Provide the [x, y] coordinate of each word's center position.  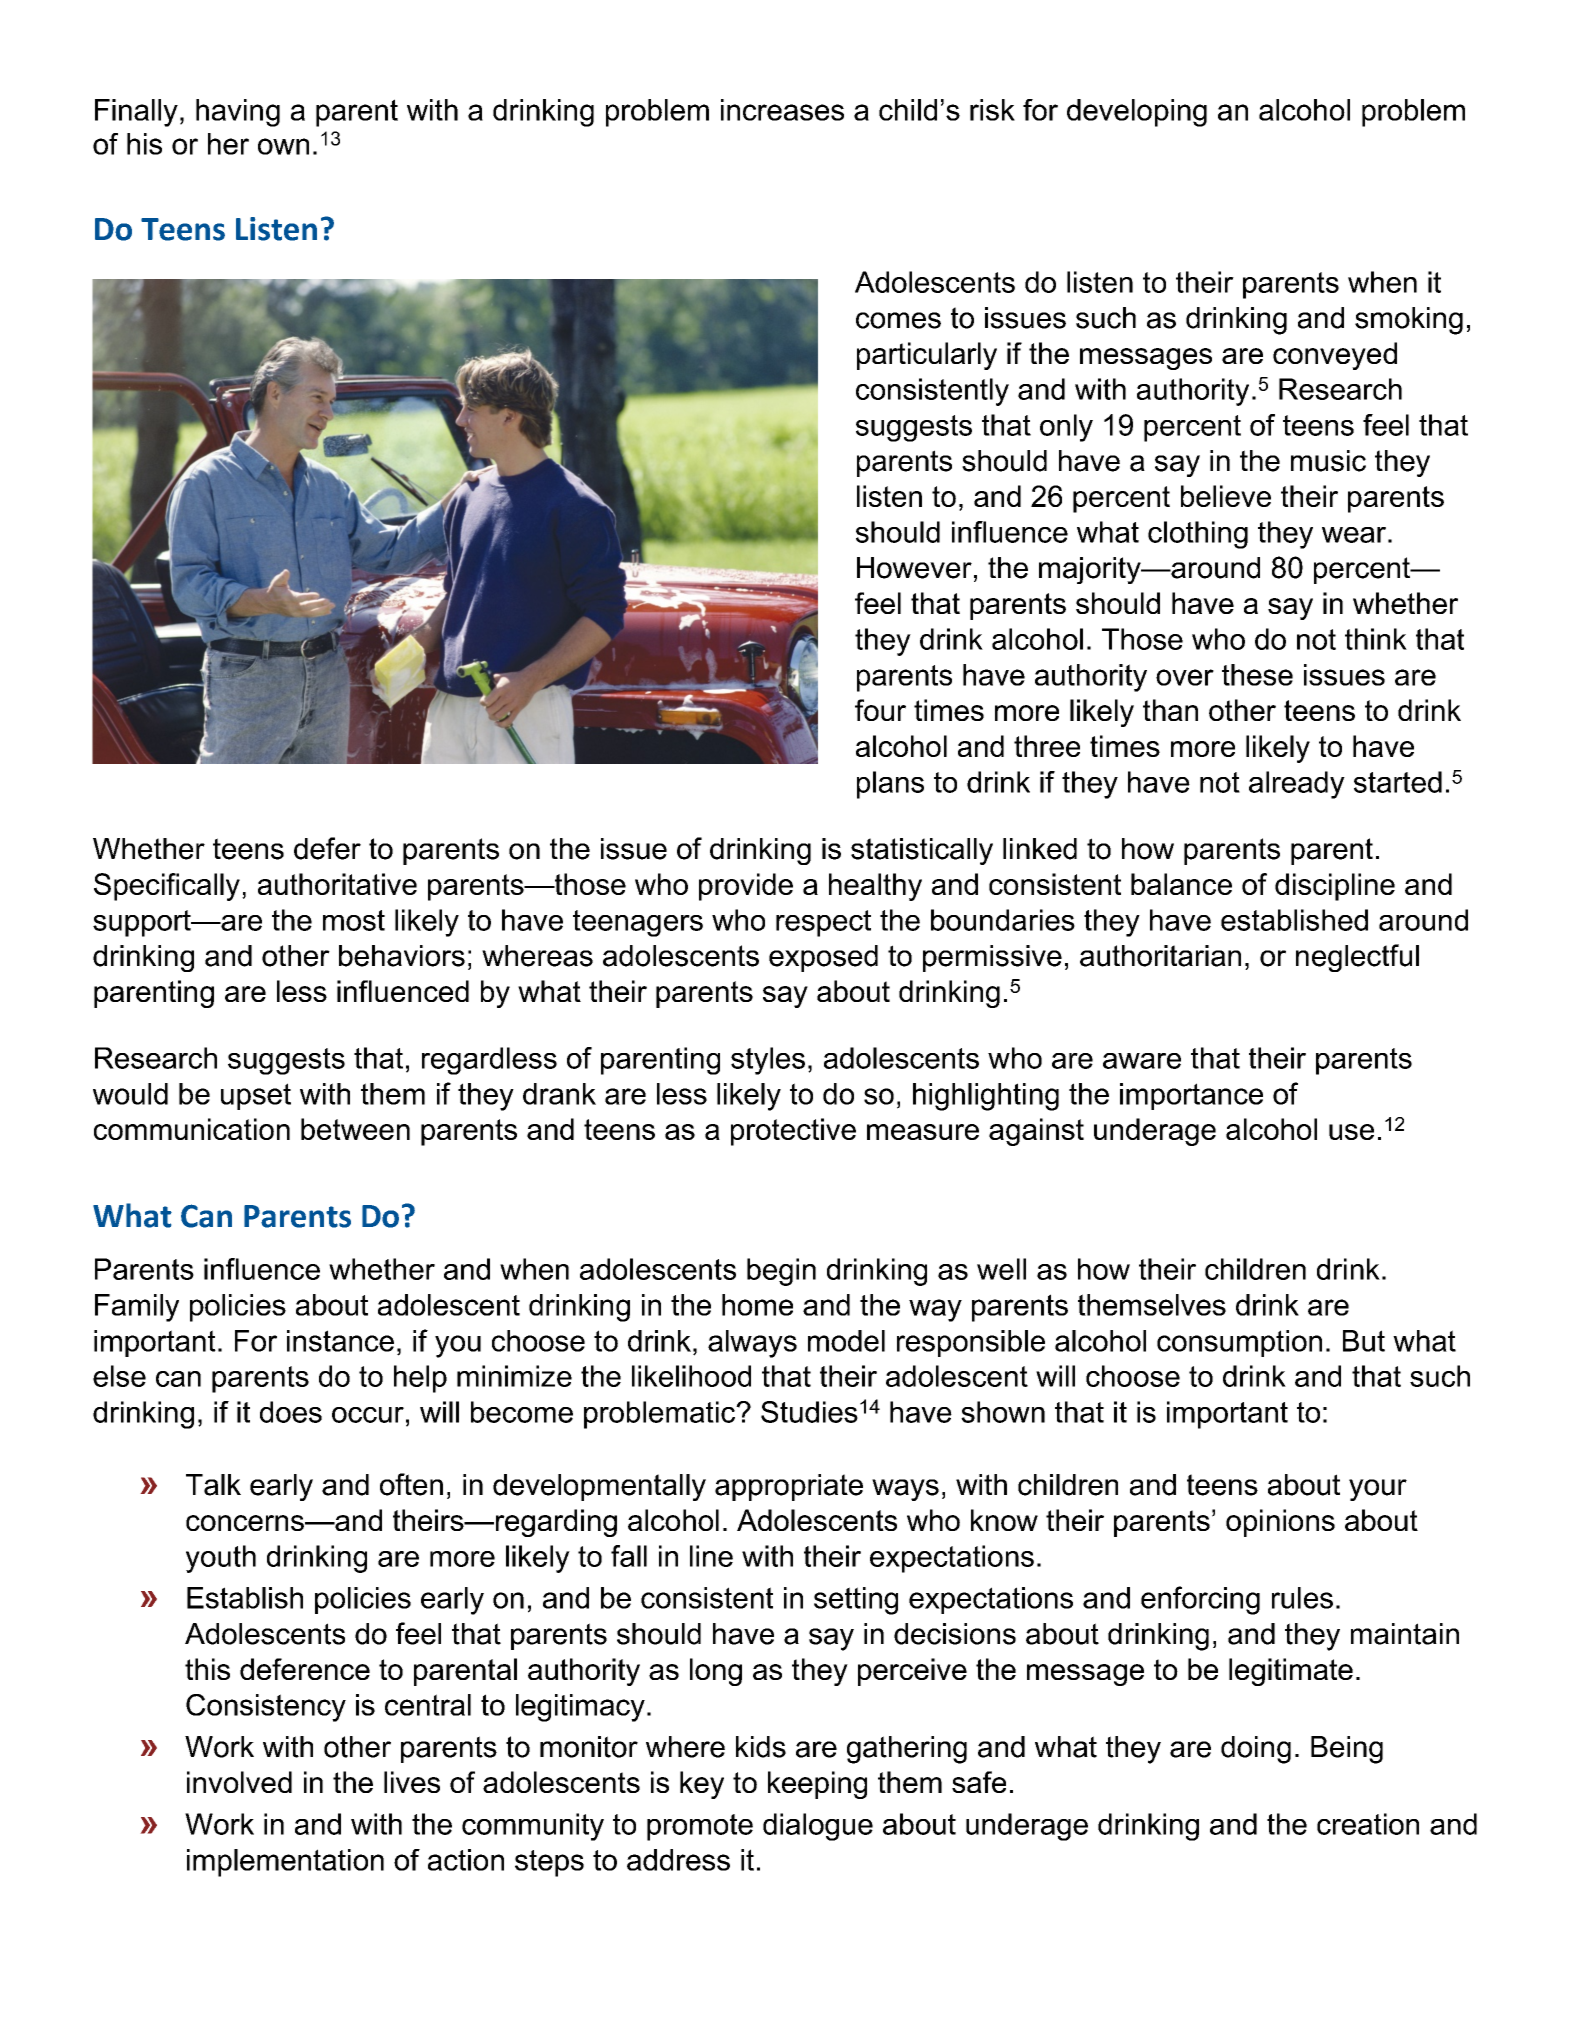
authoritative [337, 884]
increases [782, 110]
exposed [823, 958]
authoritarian [1160, 956]
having [238, 113]
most [354, 920]
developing [1137, 113]
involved [239, 1782]
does [291, 1412]
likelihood [691, 1376]
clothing [1198, 535]
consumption [1239, 1343]
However [914, 568]
